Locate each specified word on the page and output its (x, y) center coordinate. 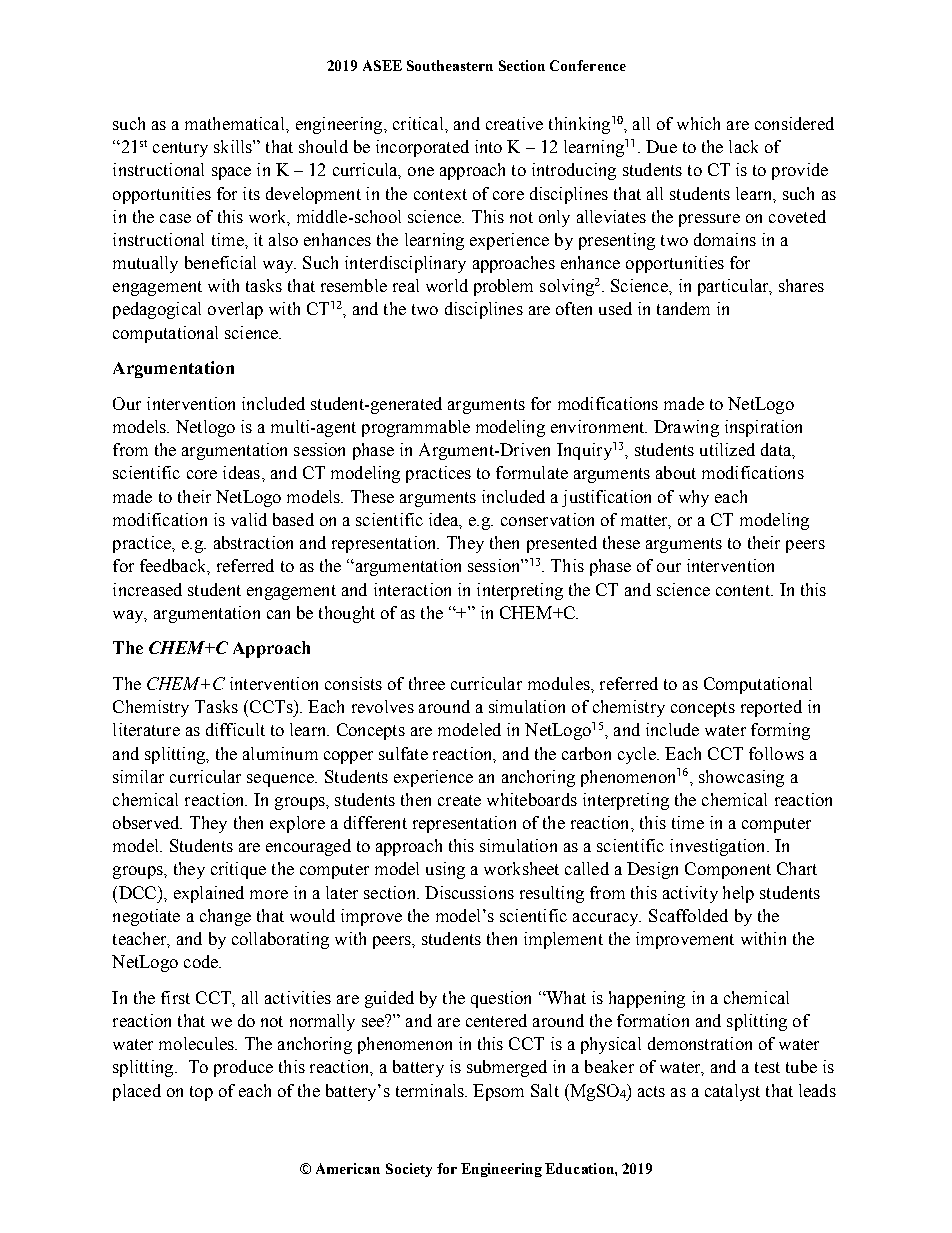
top (201, 1093)
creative (514, 123)
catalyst (732, 1092)
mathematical (236, 123)
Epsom (498, 1092)
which (698, 123)
